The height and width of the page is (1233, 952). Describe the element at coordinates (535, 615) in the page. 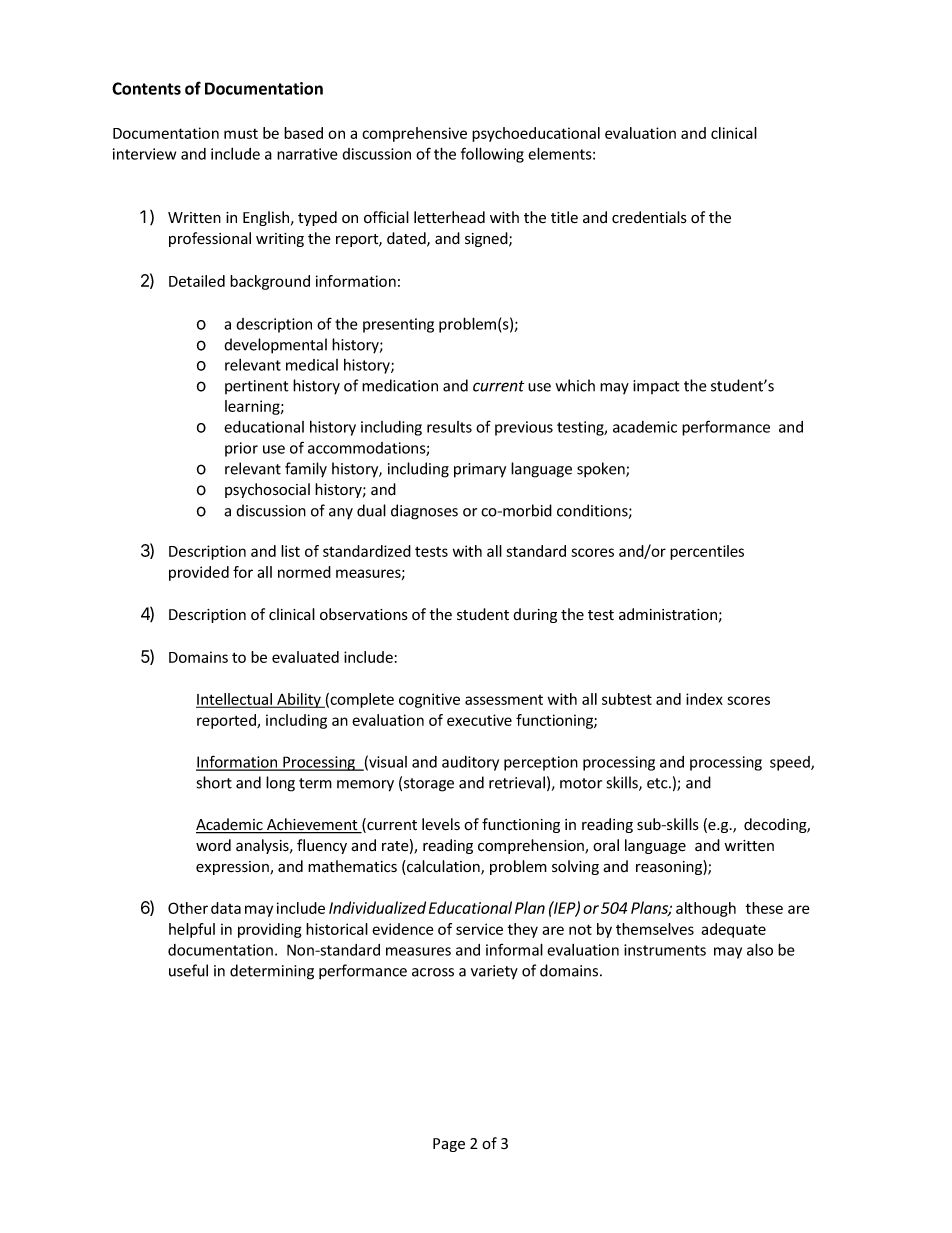

I see `during` at that location.
